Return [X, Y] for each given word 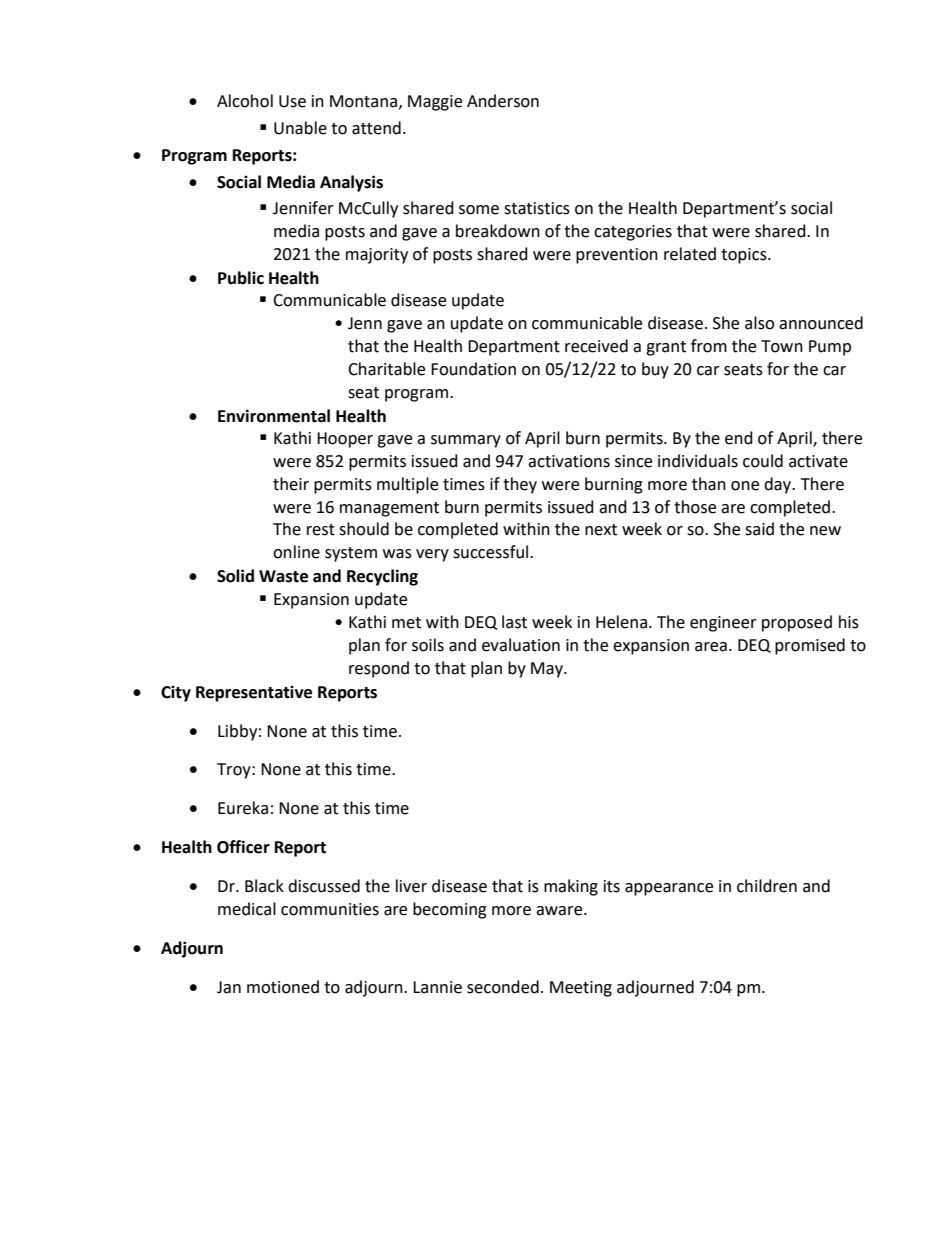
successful [492, 552]
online [296, 552]
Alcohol [245, 101]
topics [745, 256]
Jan [229, 987]
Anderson [503, 101]
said [759, 529]
